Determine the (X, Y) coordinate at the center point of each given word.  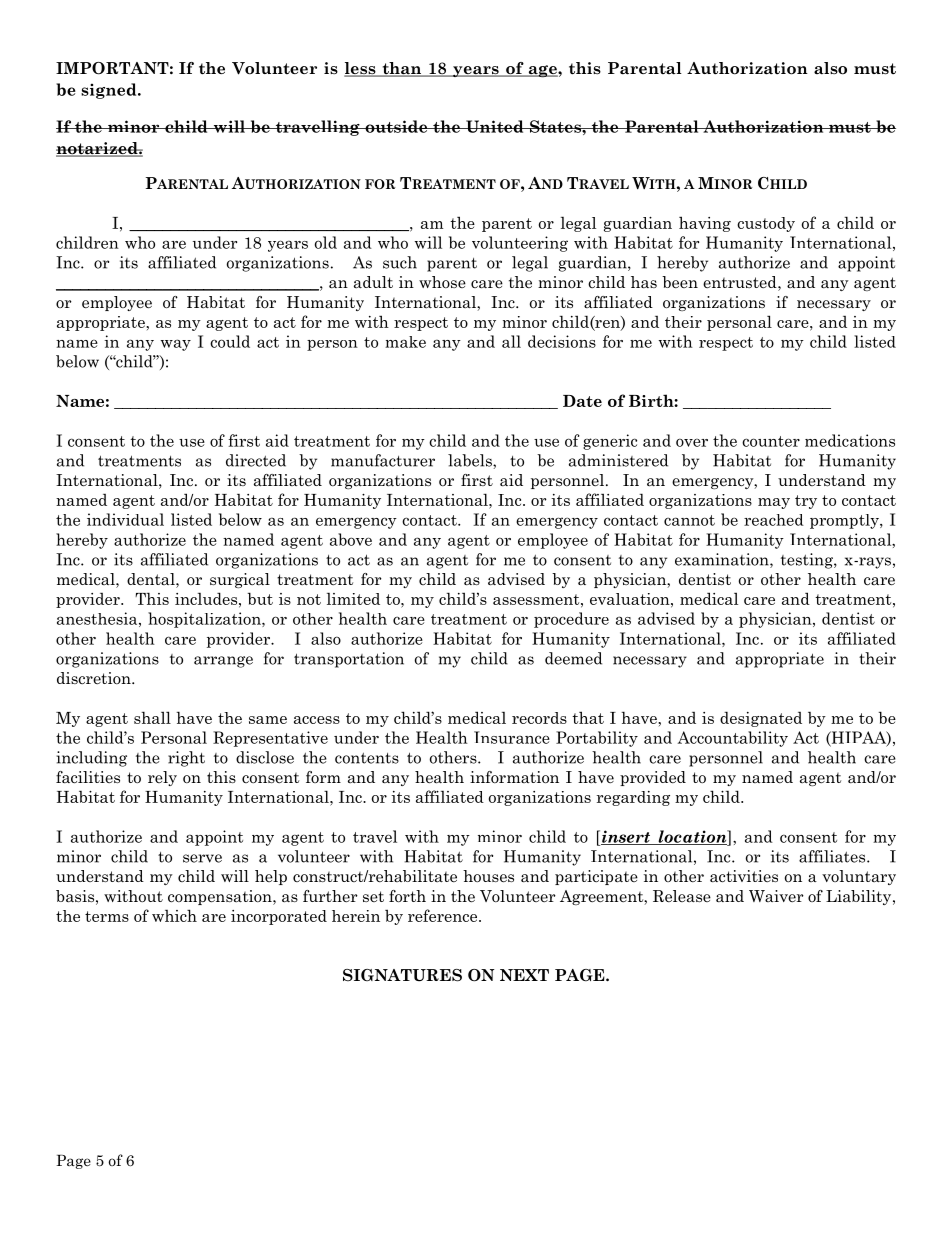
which (174, 915)
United (495, 126)
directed (256, 460)
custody (766, 224)
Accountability (733, 739)
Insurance (512, 737)
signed (110, 91)
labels (471, 460)
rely (162, 778)
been (680, 282)
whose (442, 282)
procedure (571, 620)
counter (771, 441)
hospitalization (205, 620)
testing (808, 561)
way (176, 345)
